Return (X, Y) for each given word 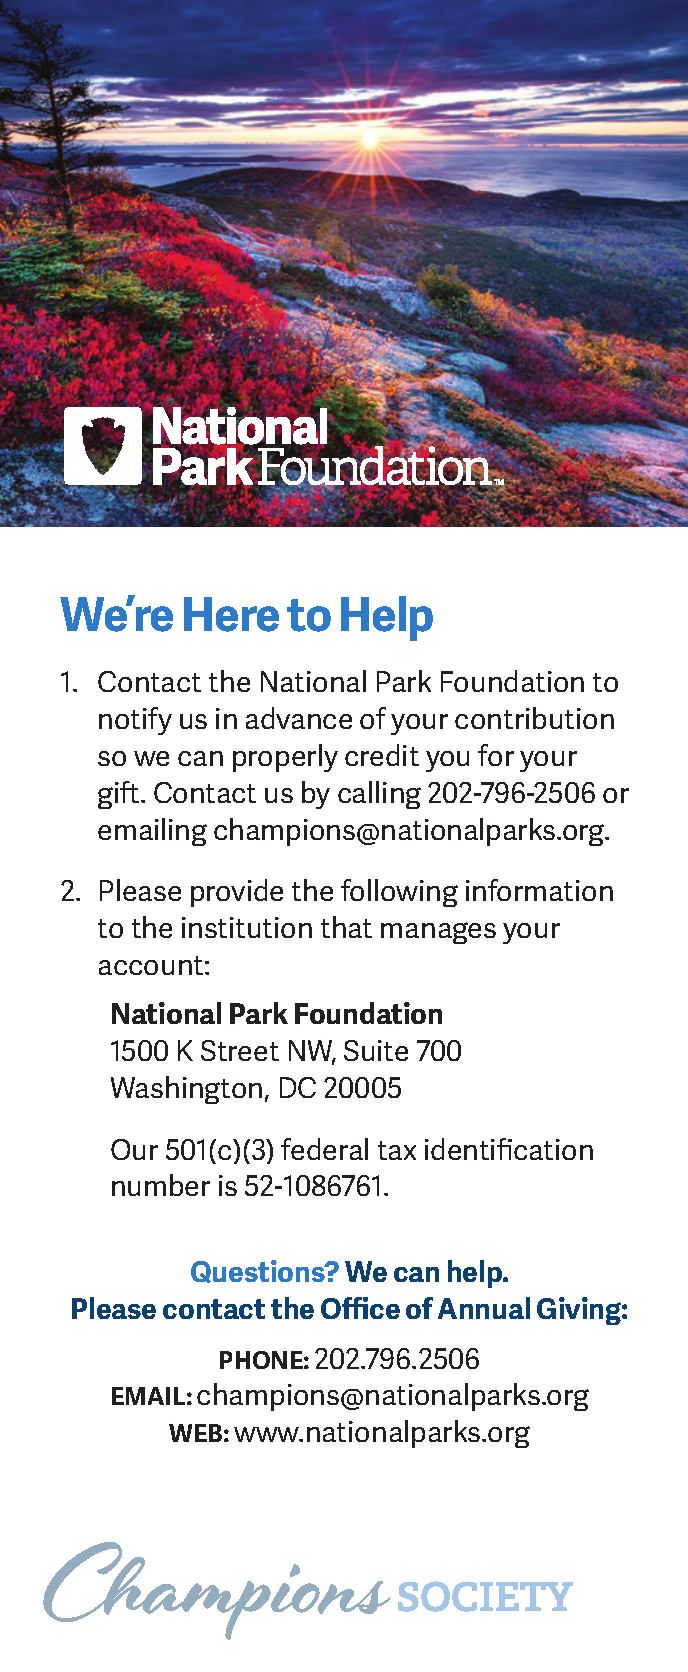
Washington (186, 1090)
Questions (259, 1271)
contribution (534, 718)
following (399, 893)
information (539, 890)
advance (299, 718)
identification (509, 1149)
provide (237, 893)
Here (231, 614)
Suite (376, 1050)
